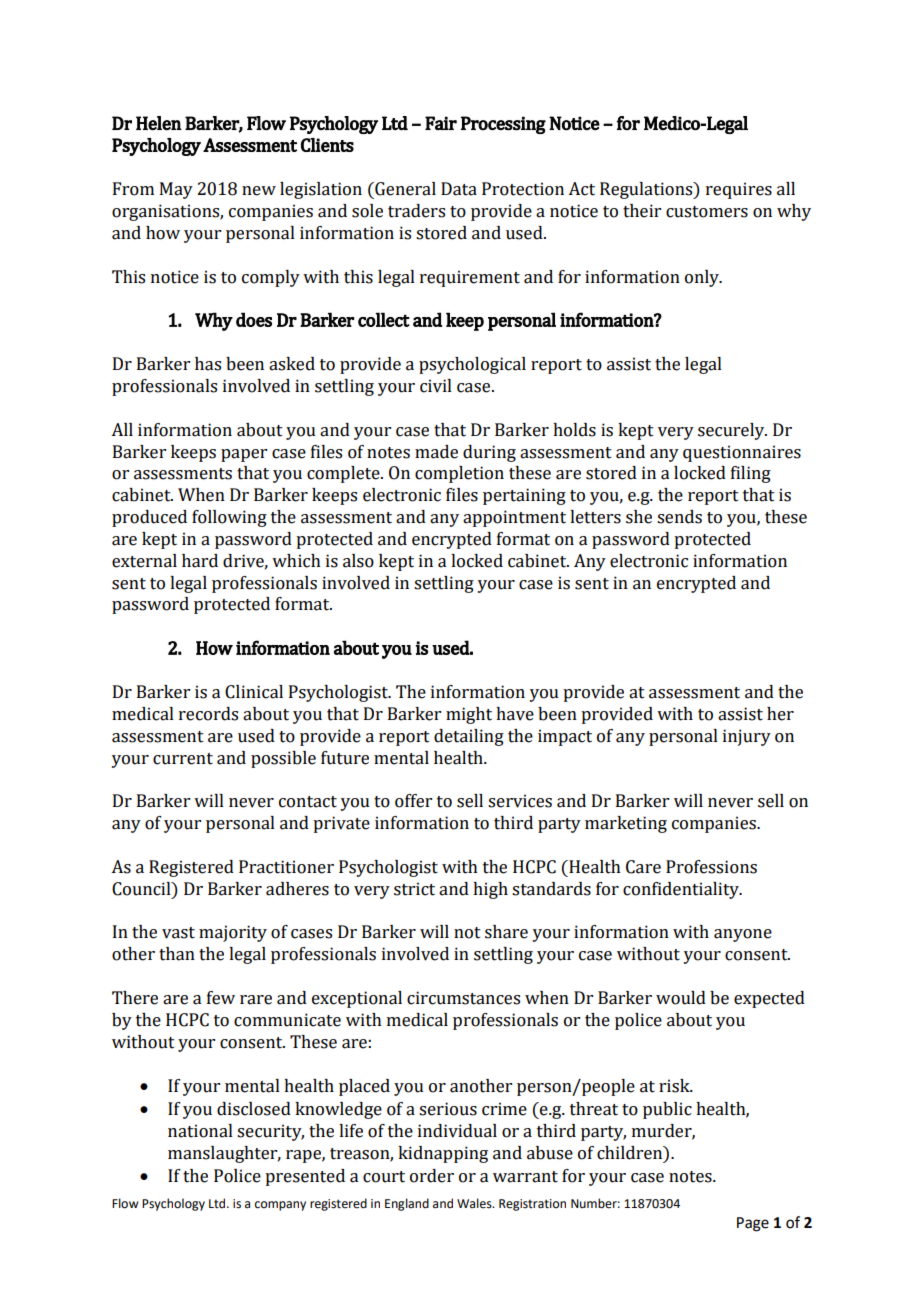 The height and width of the image is (1308, 924). Describe the element at coordinates (753, 1224) in the image. I see `Page` at that location.
